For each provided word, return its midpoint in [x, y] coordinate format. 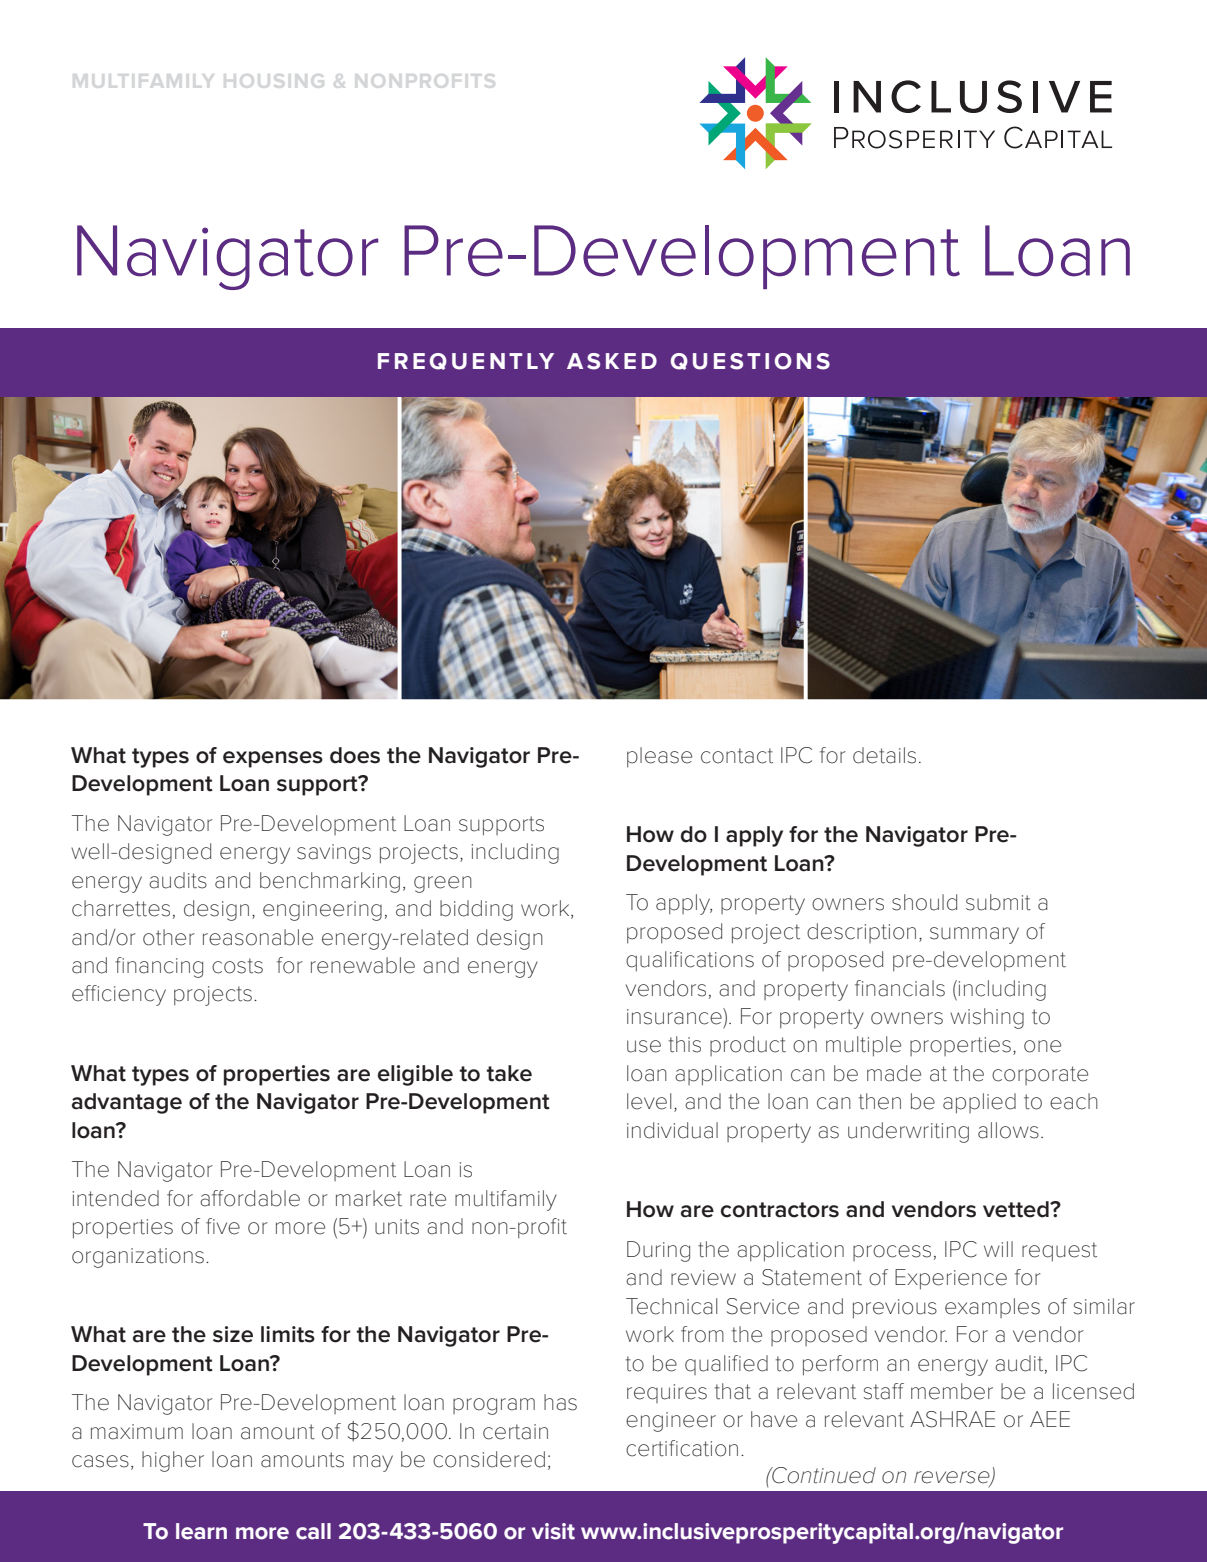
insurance [675, 1016]
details [884, 755]
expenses [273, 759]
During [658, 1251]
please [659, 757]
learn [201, 1531]
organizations [138, 1258]
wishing [987, 1018]
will [998, 1249]
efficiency [119, 995]
